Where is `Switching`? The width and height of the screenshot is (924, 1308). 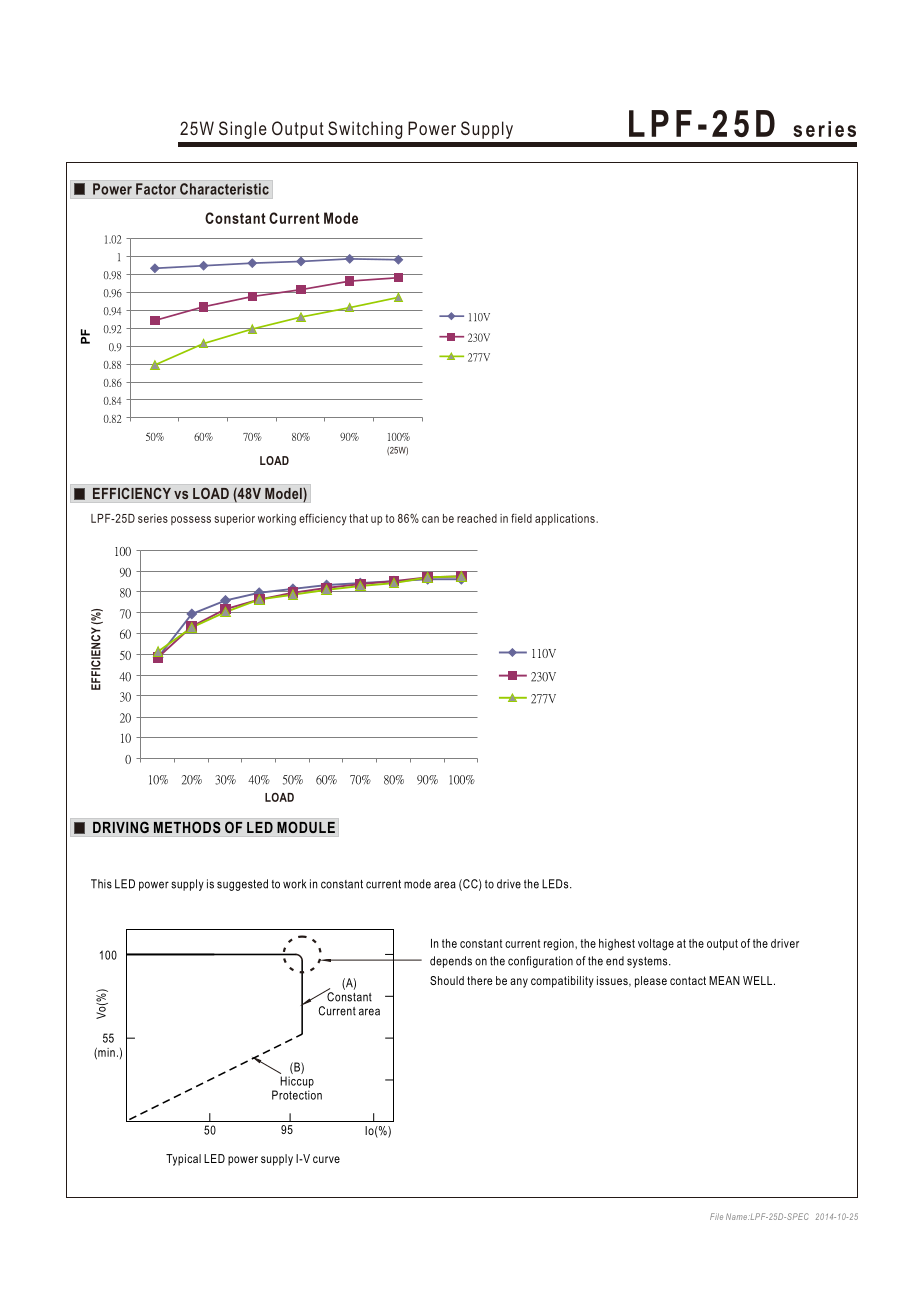
Switching is located at coordinates (365, 130).
